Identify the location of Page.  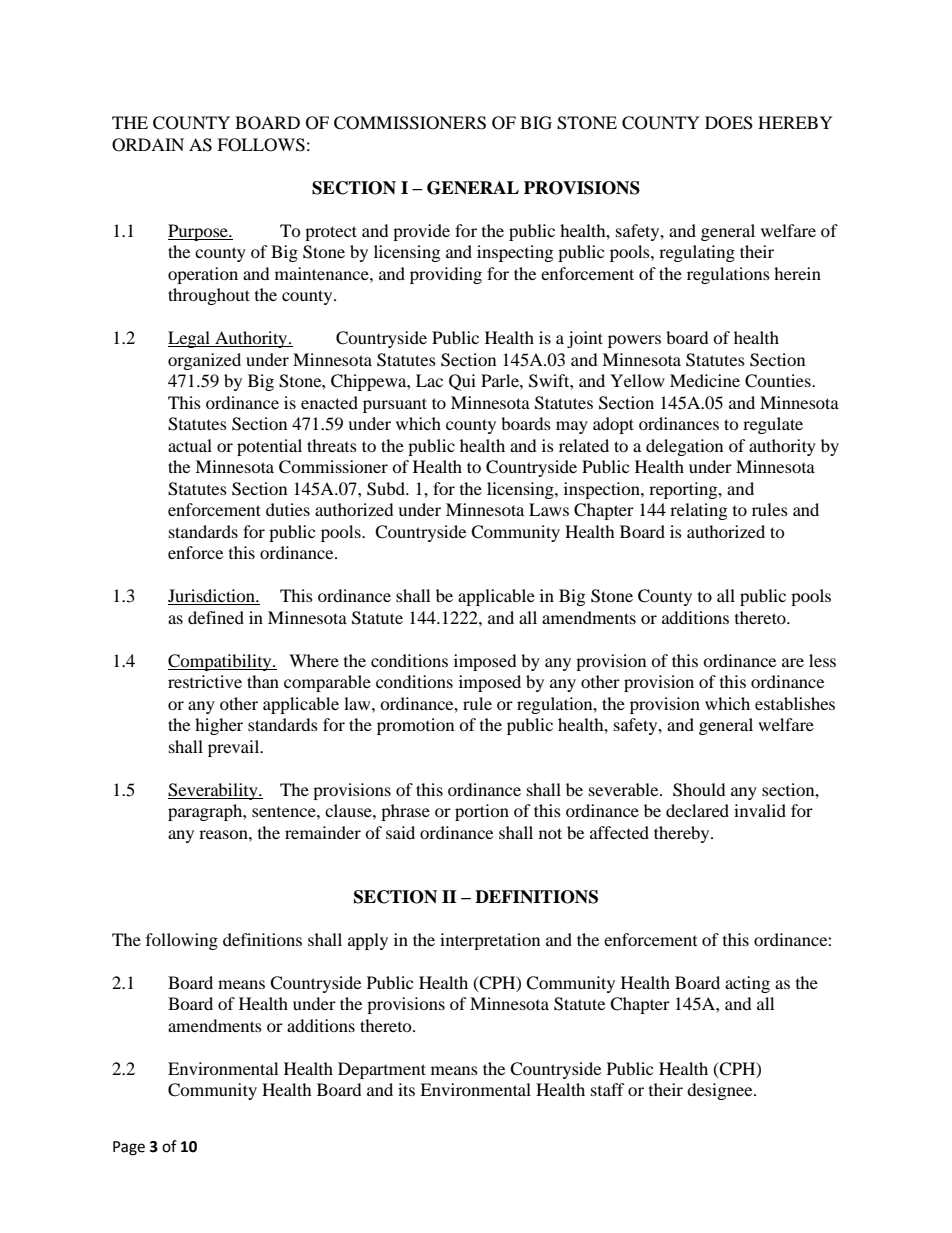
(129, 1148).
